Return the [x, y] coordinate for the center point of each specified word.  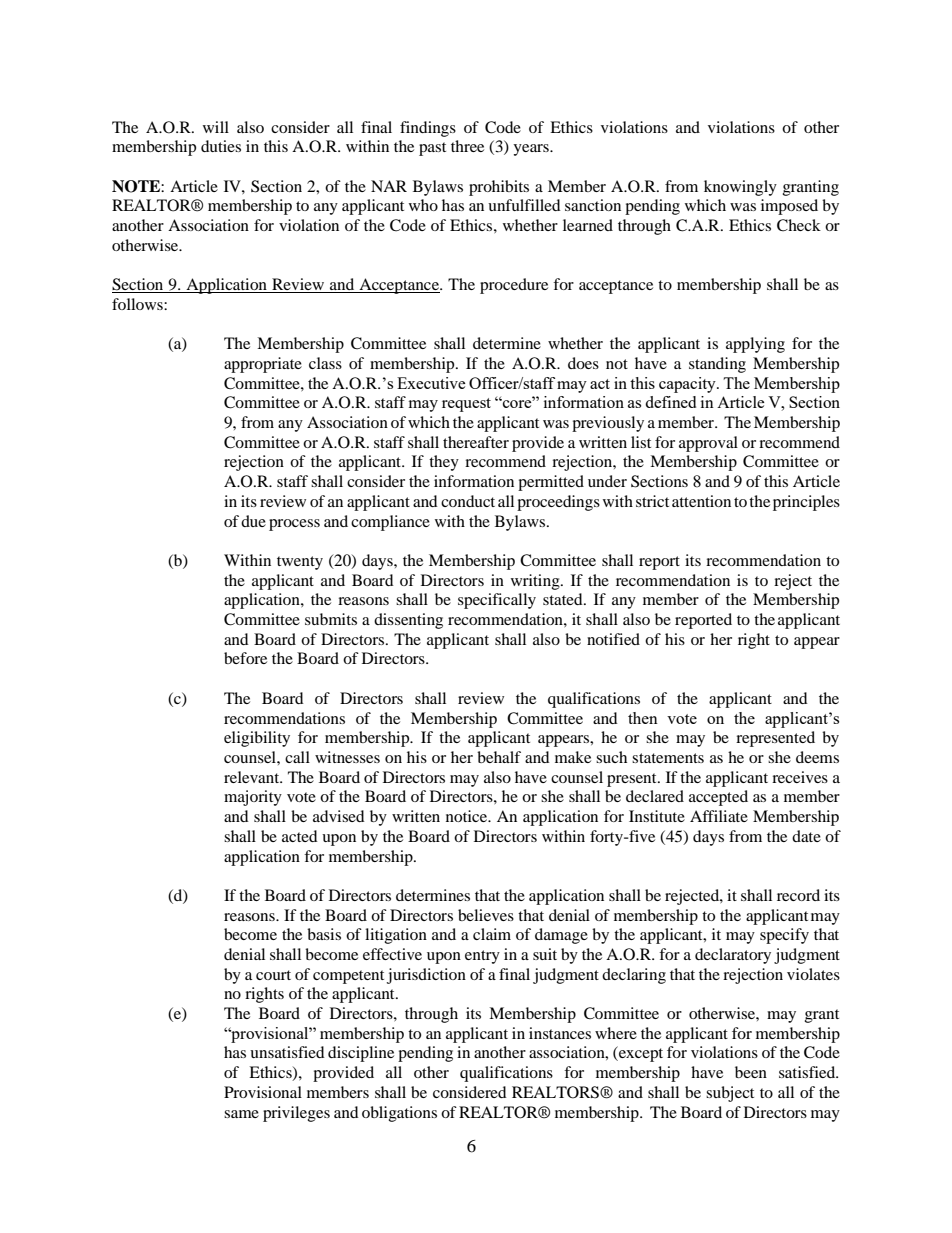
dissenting [408, 621]
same [241, 1114]
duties [221, 146]
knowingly [740, 188]
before [245, 658]
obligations [399, 1114]
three [467, 146]
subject [730, 1094]
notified [613, 639]
